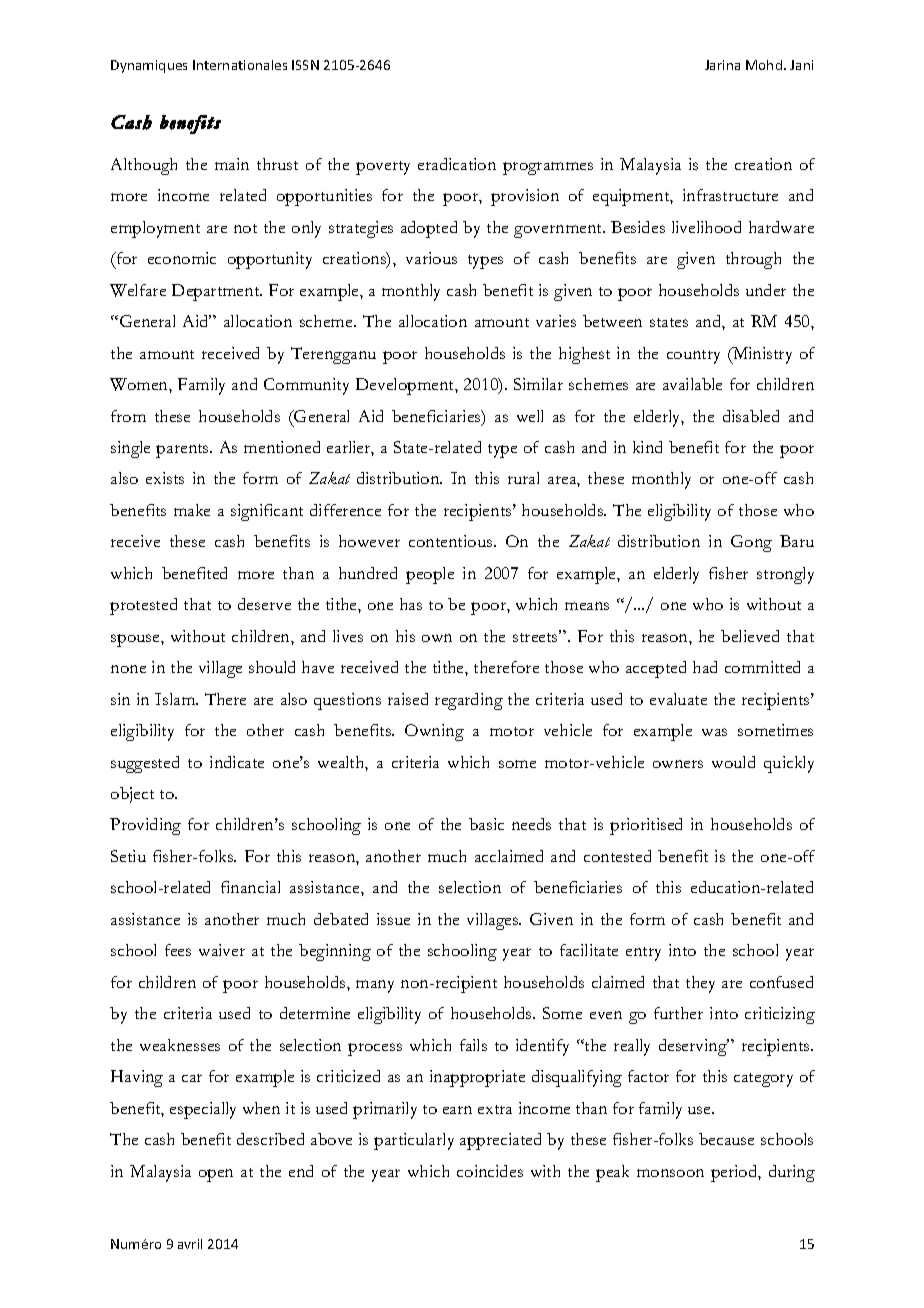 This screenshot has height=1308, width=924. I want to click on infrastructure, so click(730, 195).
